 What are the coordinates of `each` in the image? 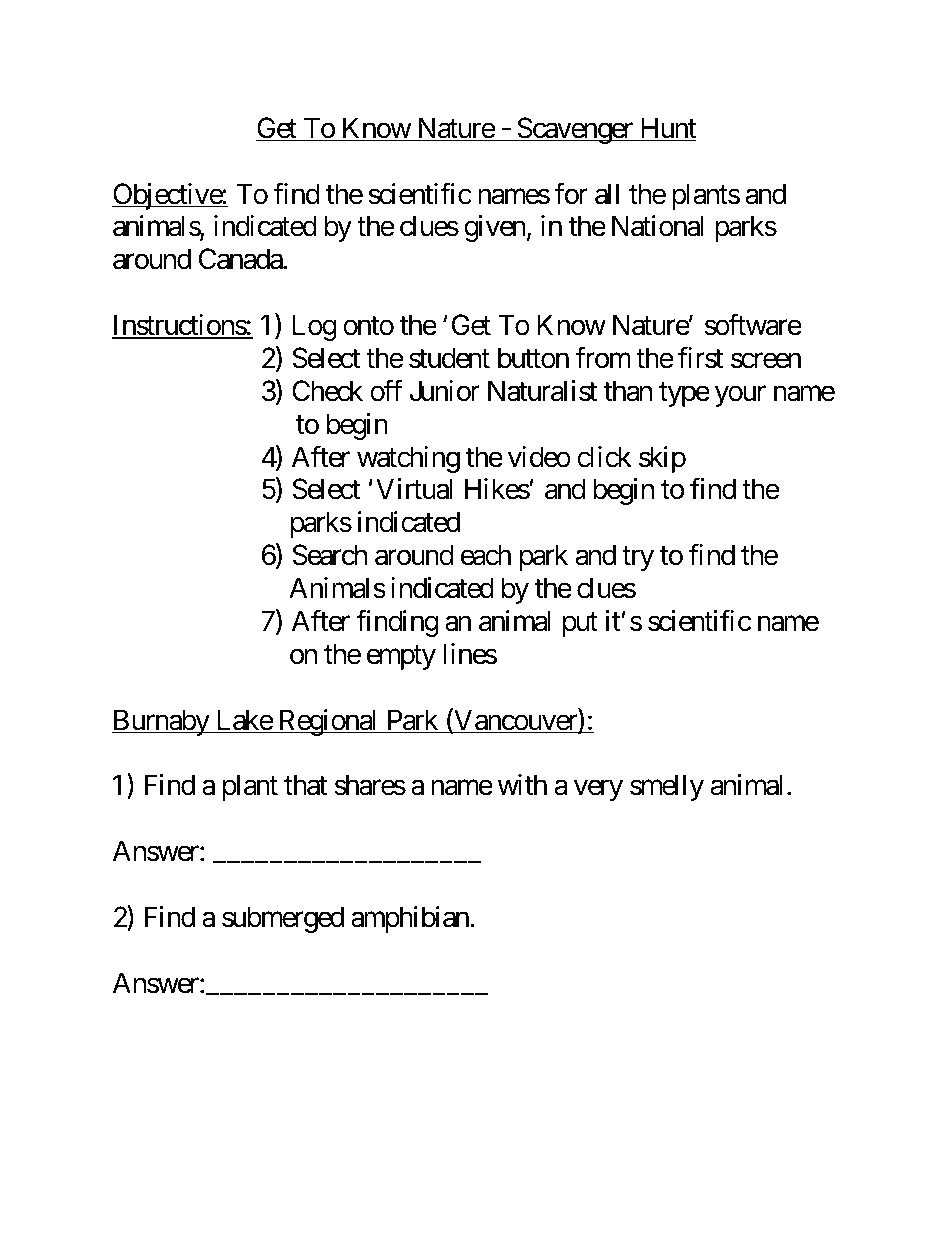 It's located at (486, 555).
